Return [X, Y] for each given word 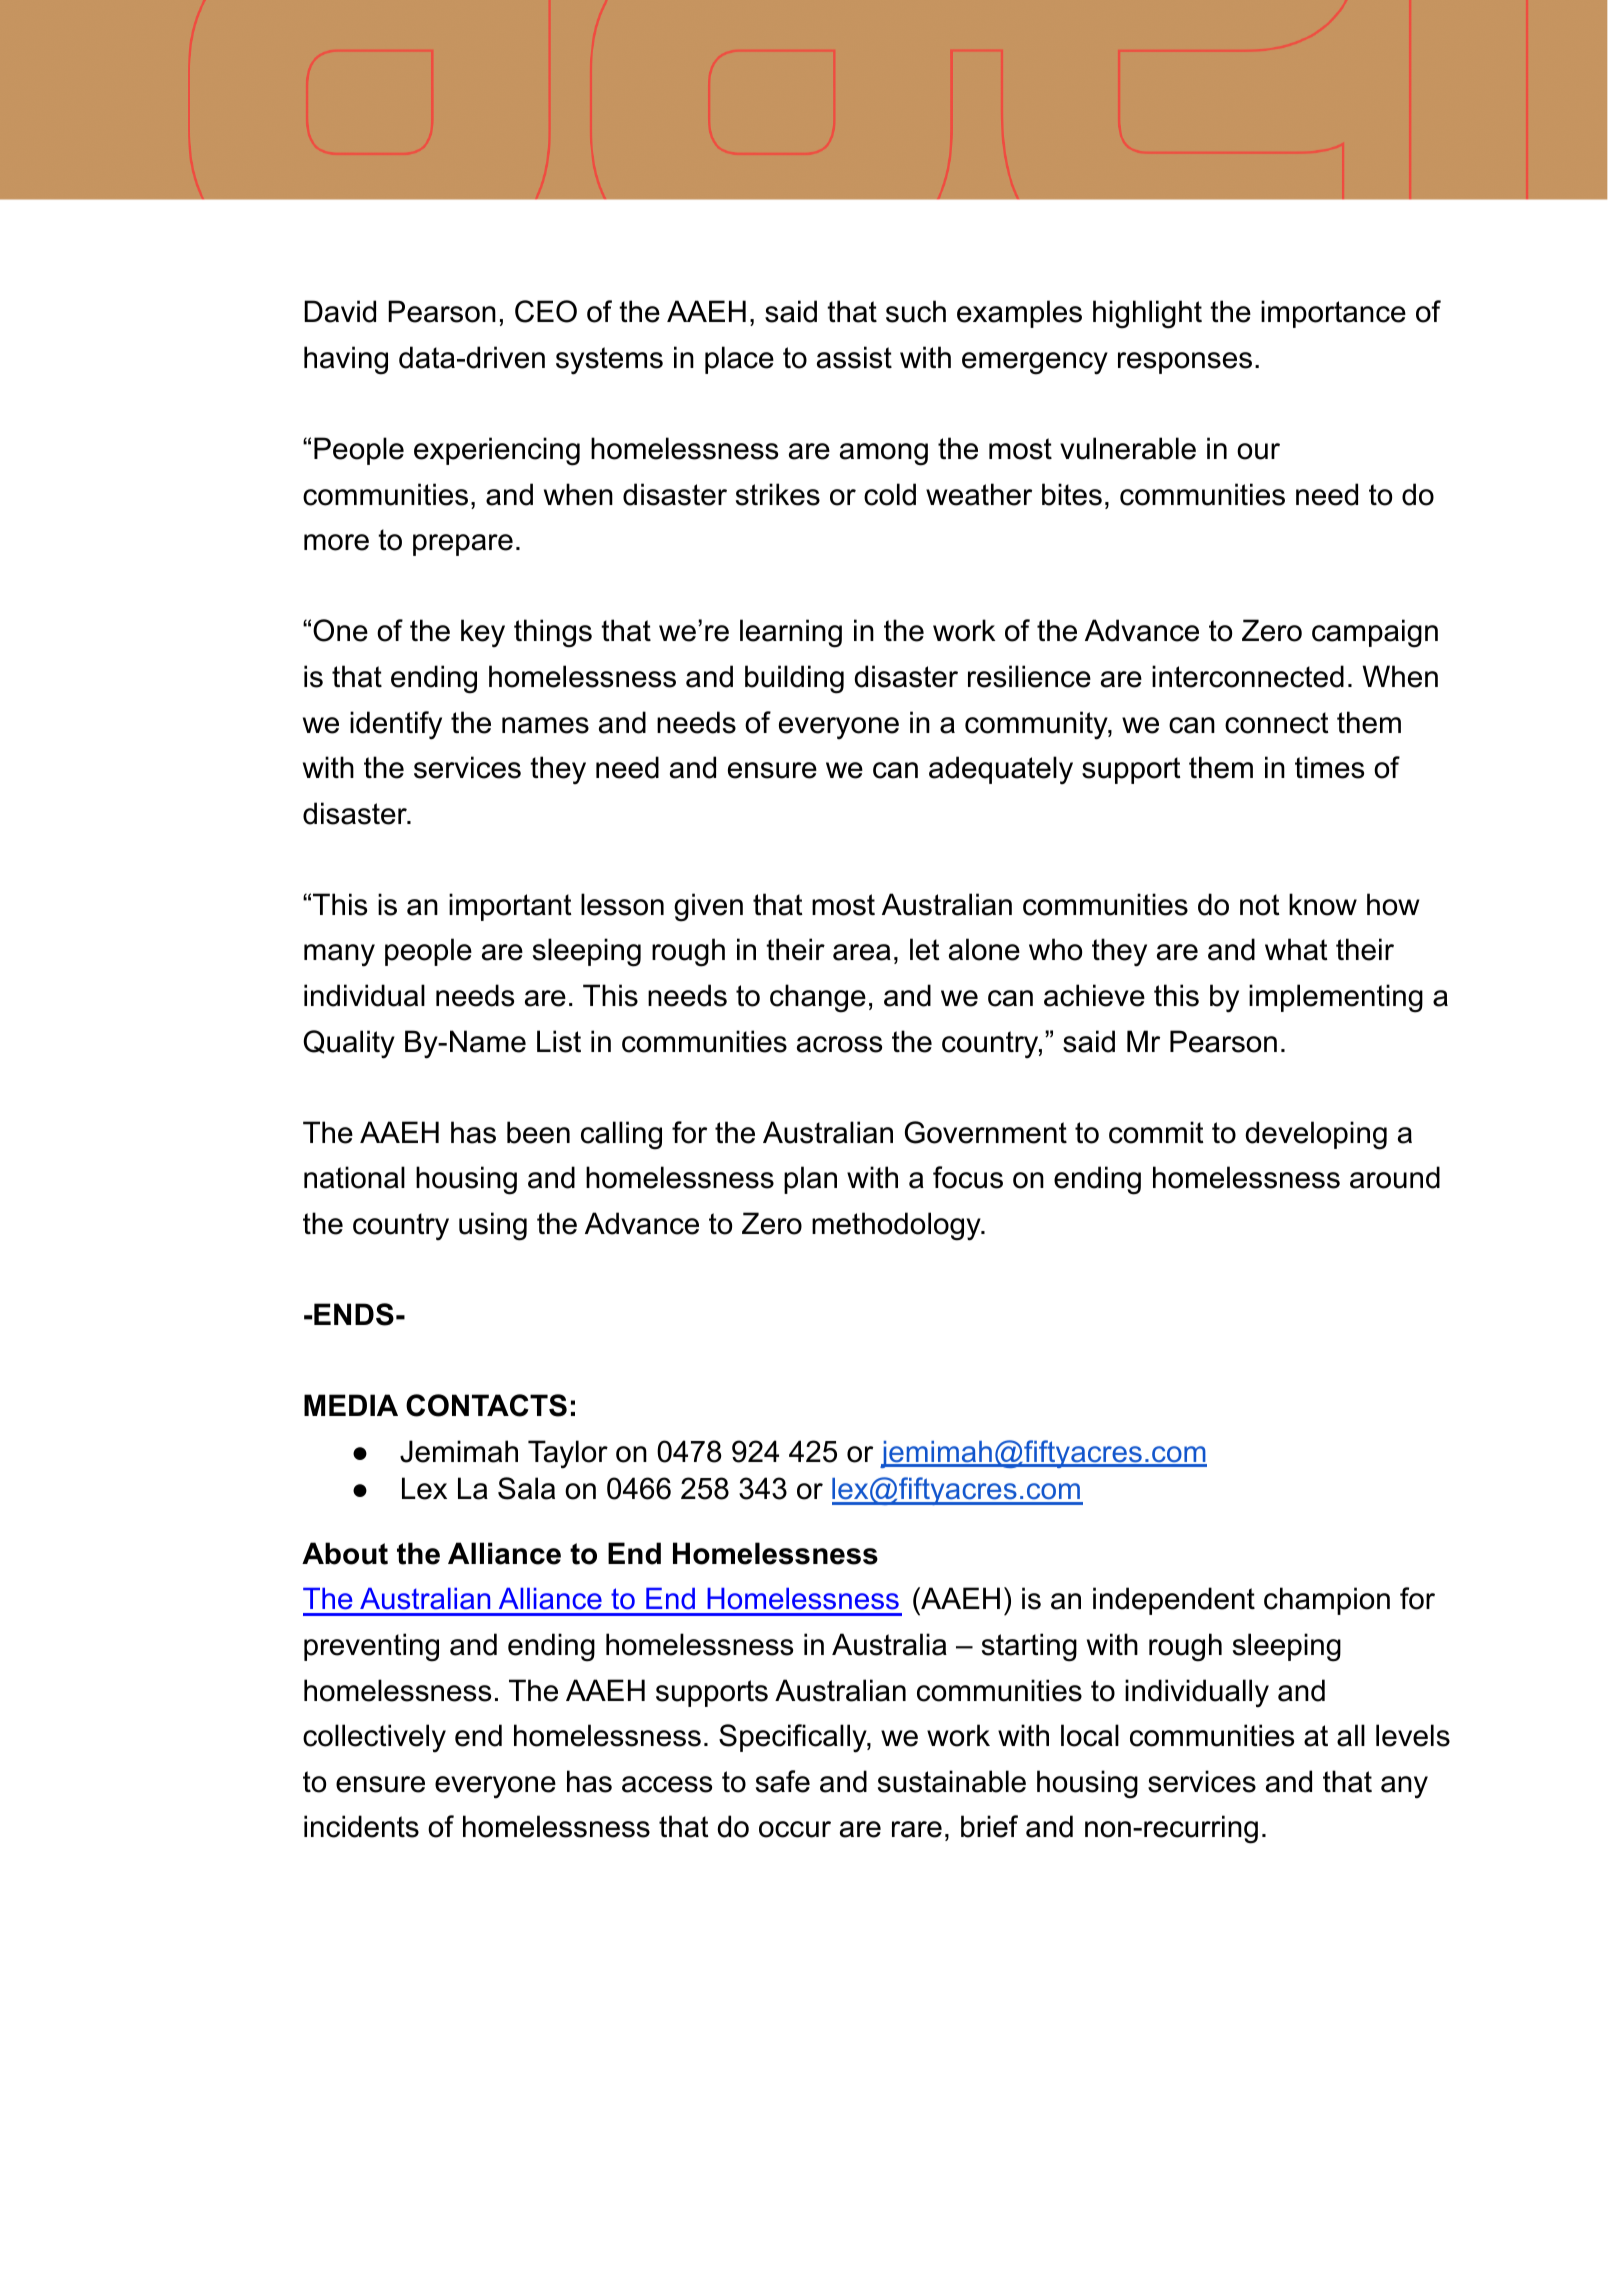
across [839, 1044]
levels [1413, 1735]
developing [1316, 1135]
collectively [374, 1738]
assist [854, 357]
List [559, 1041]
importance [1333, 314]
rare [917, 1829]
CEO [546, 311]
